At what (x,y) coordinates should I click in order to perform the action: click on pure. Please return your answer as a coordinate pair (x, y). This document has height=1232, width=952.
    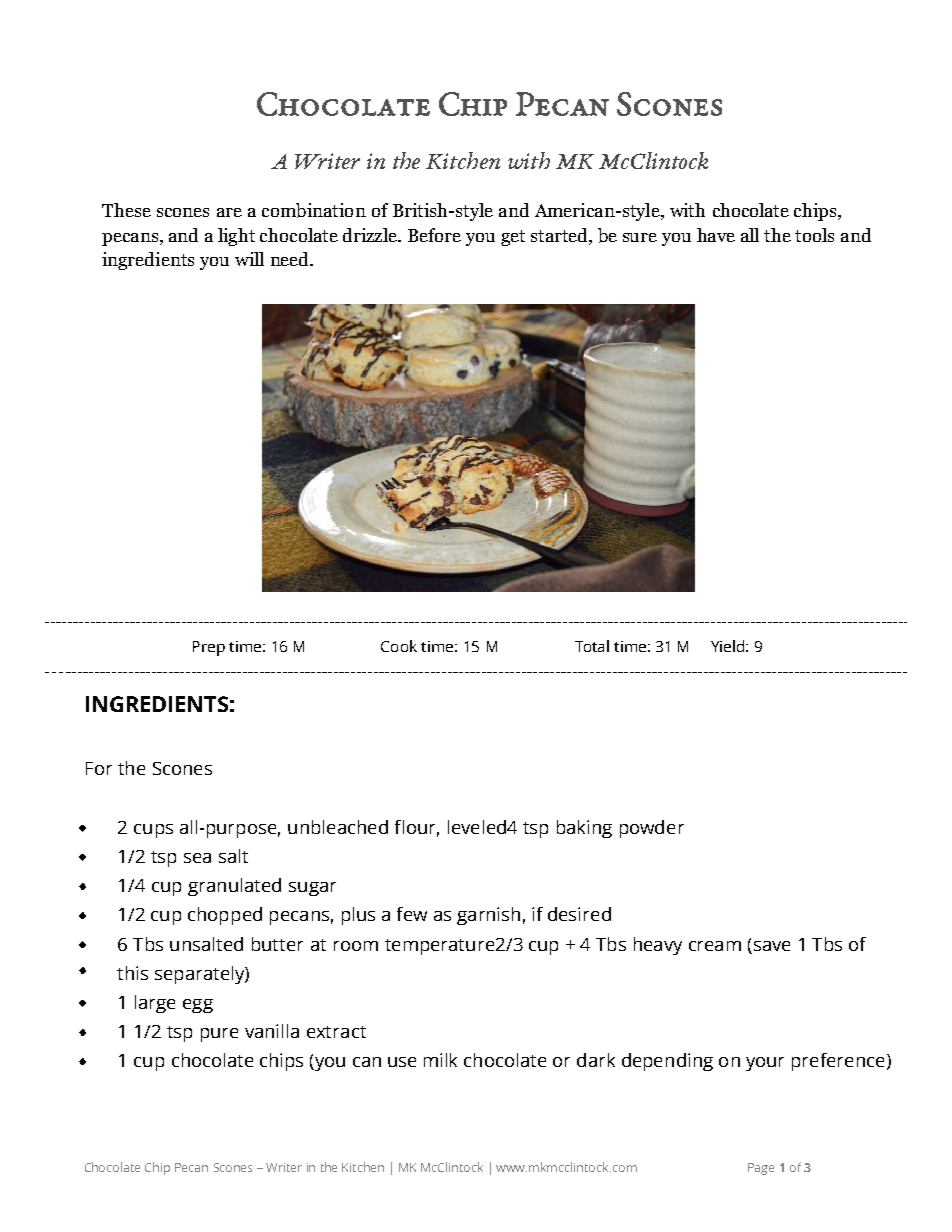
    Looking at the image, I should click on (219, 1035).
